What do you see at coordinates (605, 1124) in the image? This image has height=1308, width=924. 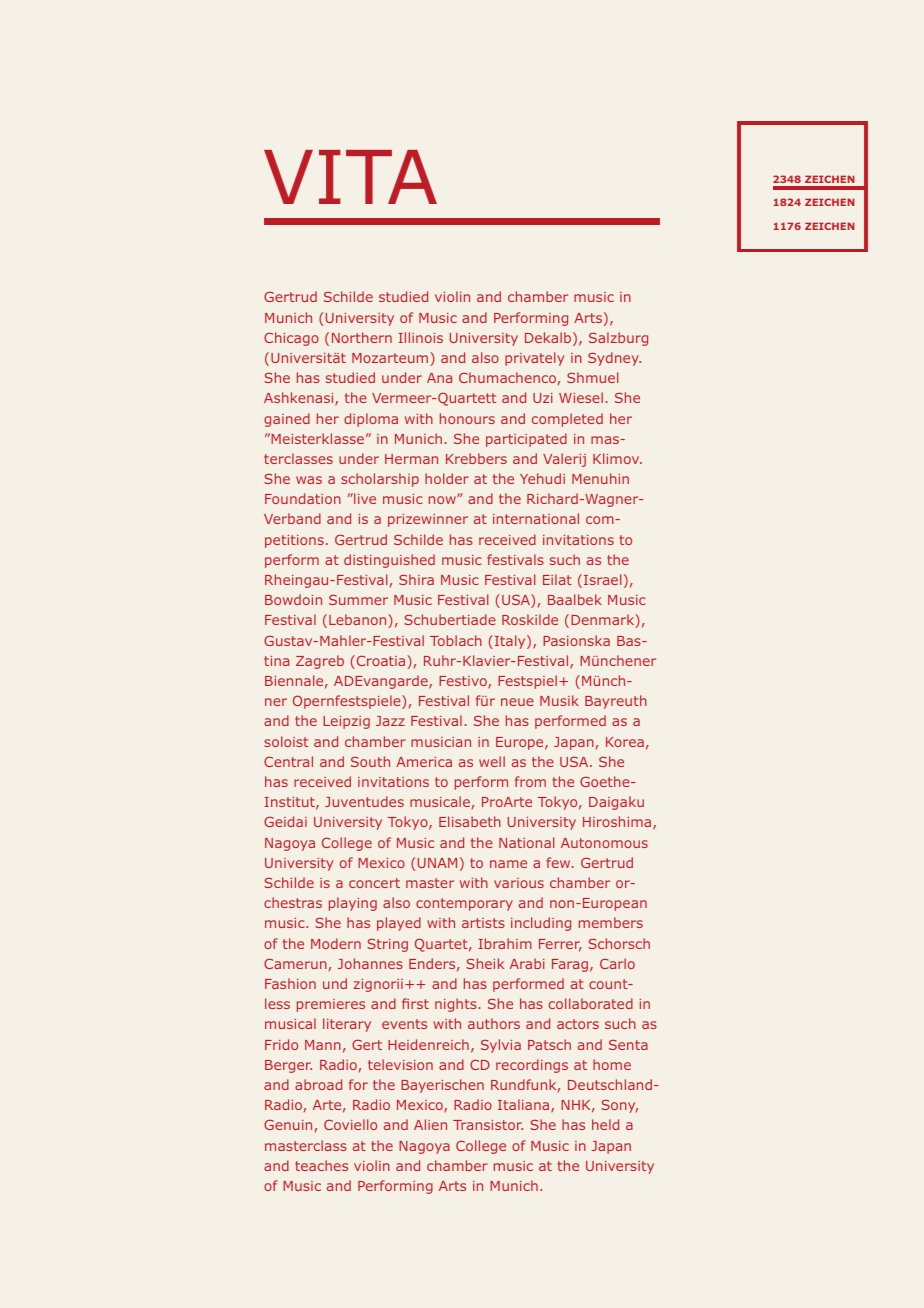 I see `held` at bounding box center [605, 1124].
